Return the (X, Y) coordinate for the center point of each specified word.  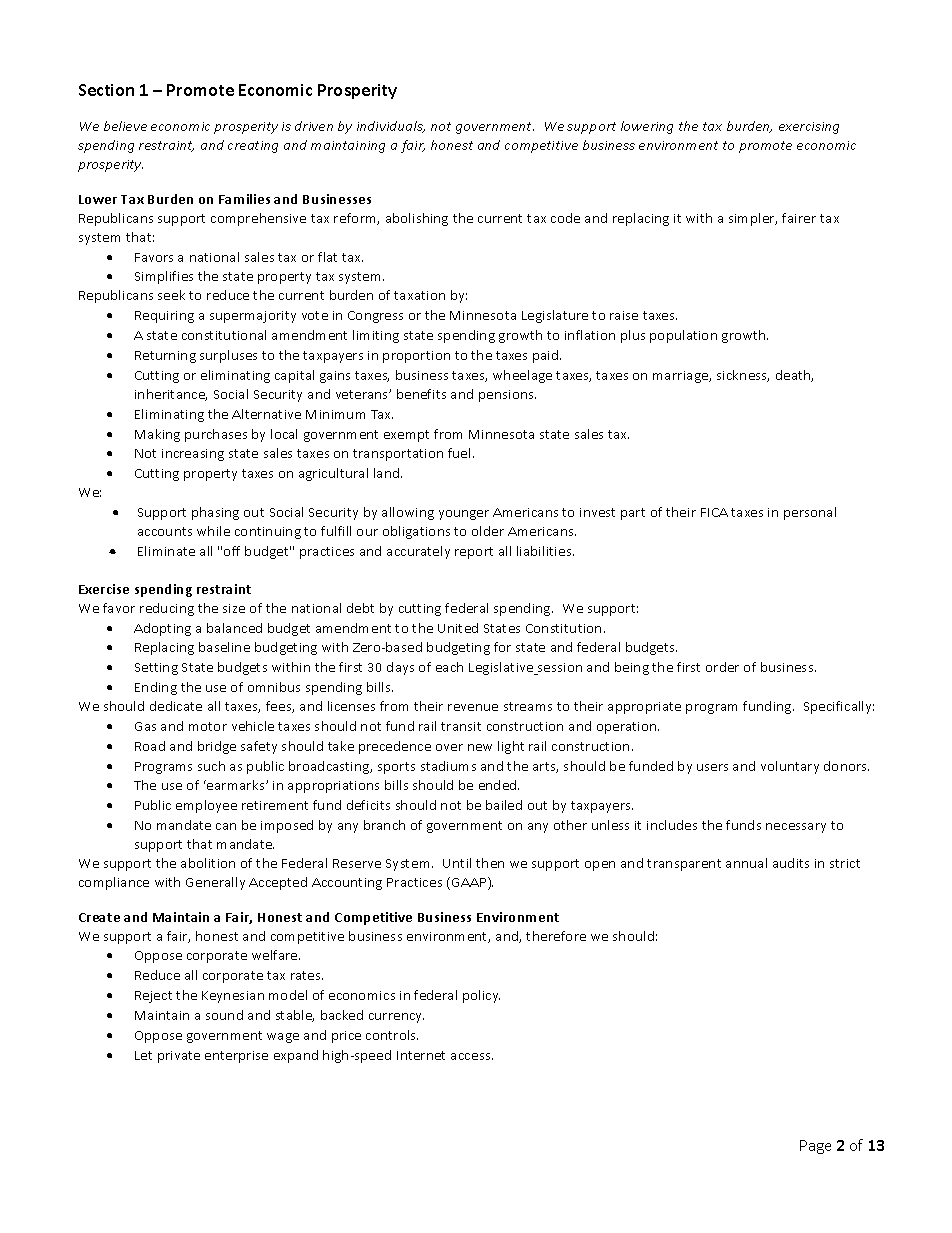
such (211, 766)
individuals (391, 127)
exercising (809, 128)
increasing (193, 455)
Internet (421, 1055)
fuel (461, 453)
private (179, 1057)
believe (125, 126)
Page (815, 1147)
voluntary (790, 767)
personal (810, 513)
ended (499, 785)
